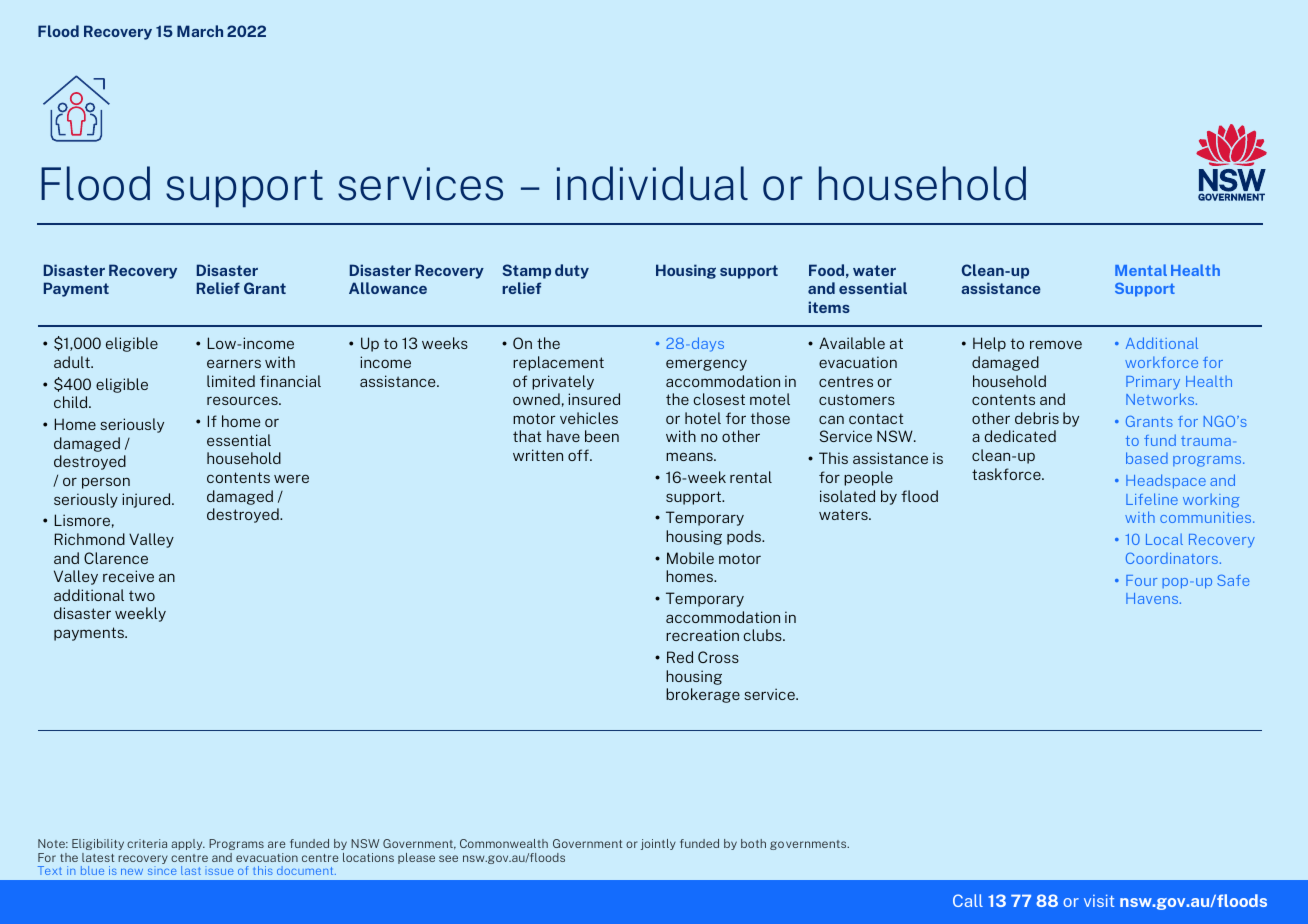 This screenshot has height=924, width=1308. What do you see at coordinates (658, 844) in the screenshot?
I see `jointly` at bounding box center [658, 844].
